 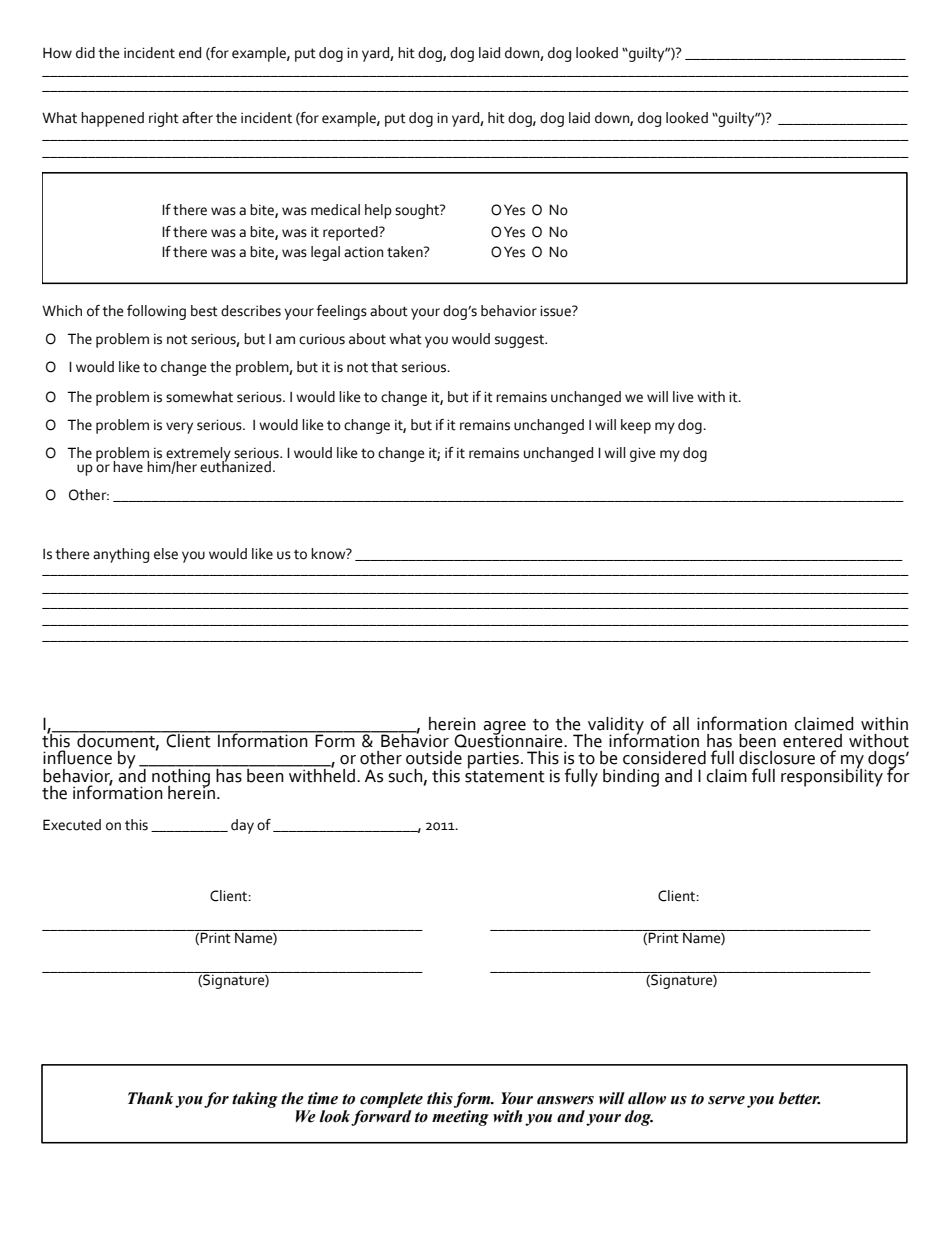 I want to click on better, so click(x=799, y=1098).
